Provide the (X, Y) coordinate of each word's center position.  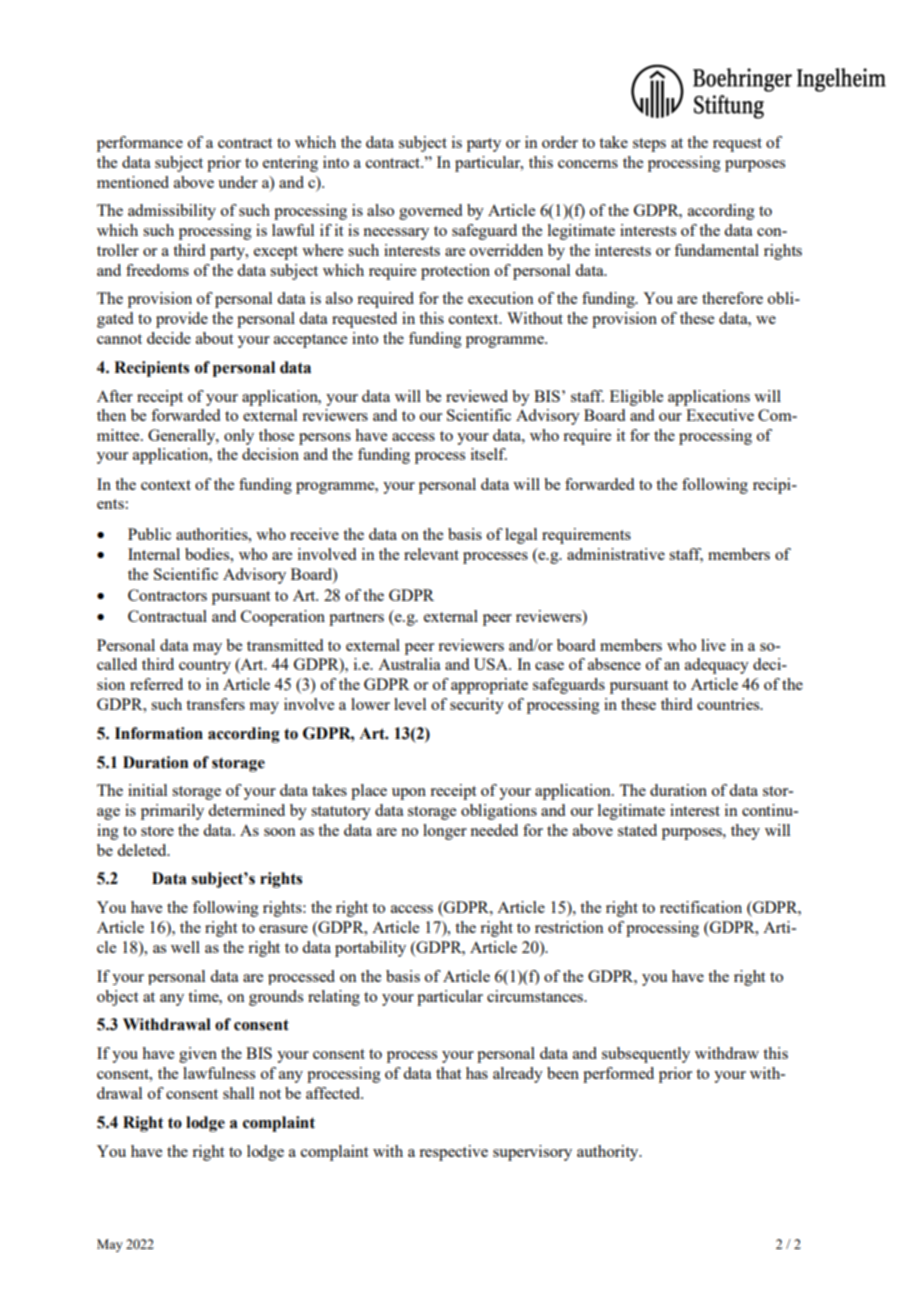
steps (649, 145)
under (238, 182)
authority (609, 1153)
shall (238, 1093)
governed (430, 212)
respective (453, 1153)
